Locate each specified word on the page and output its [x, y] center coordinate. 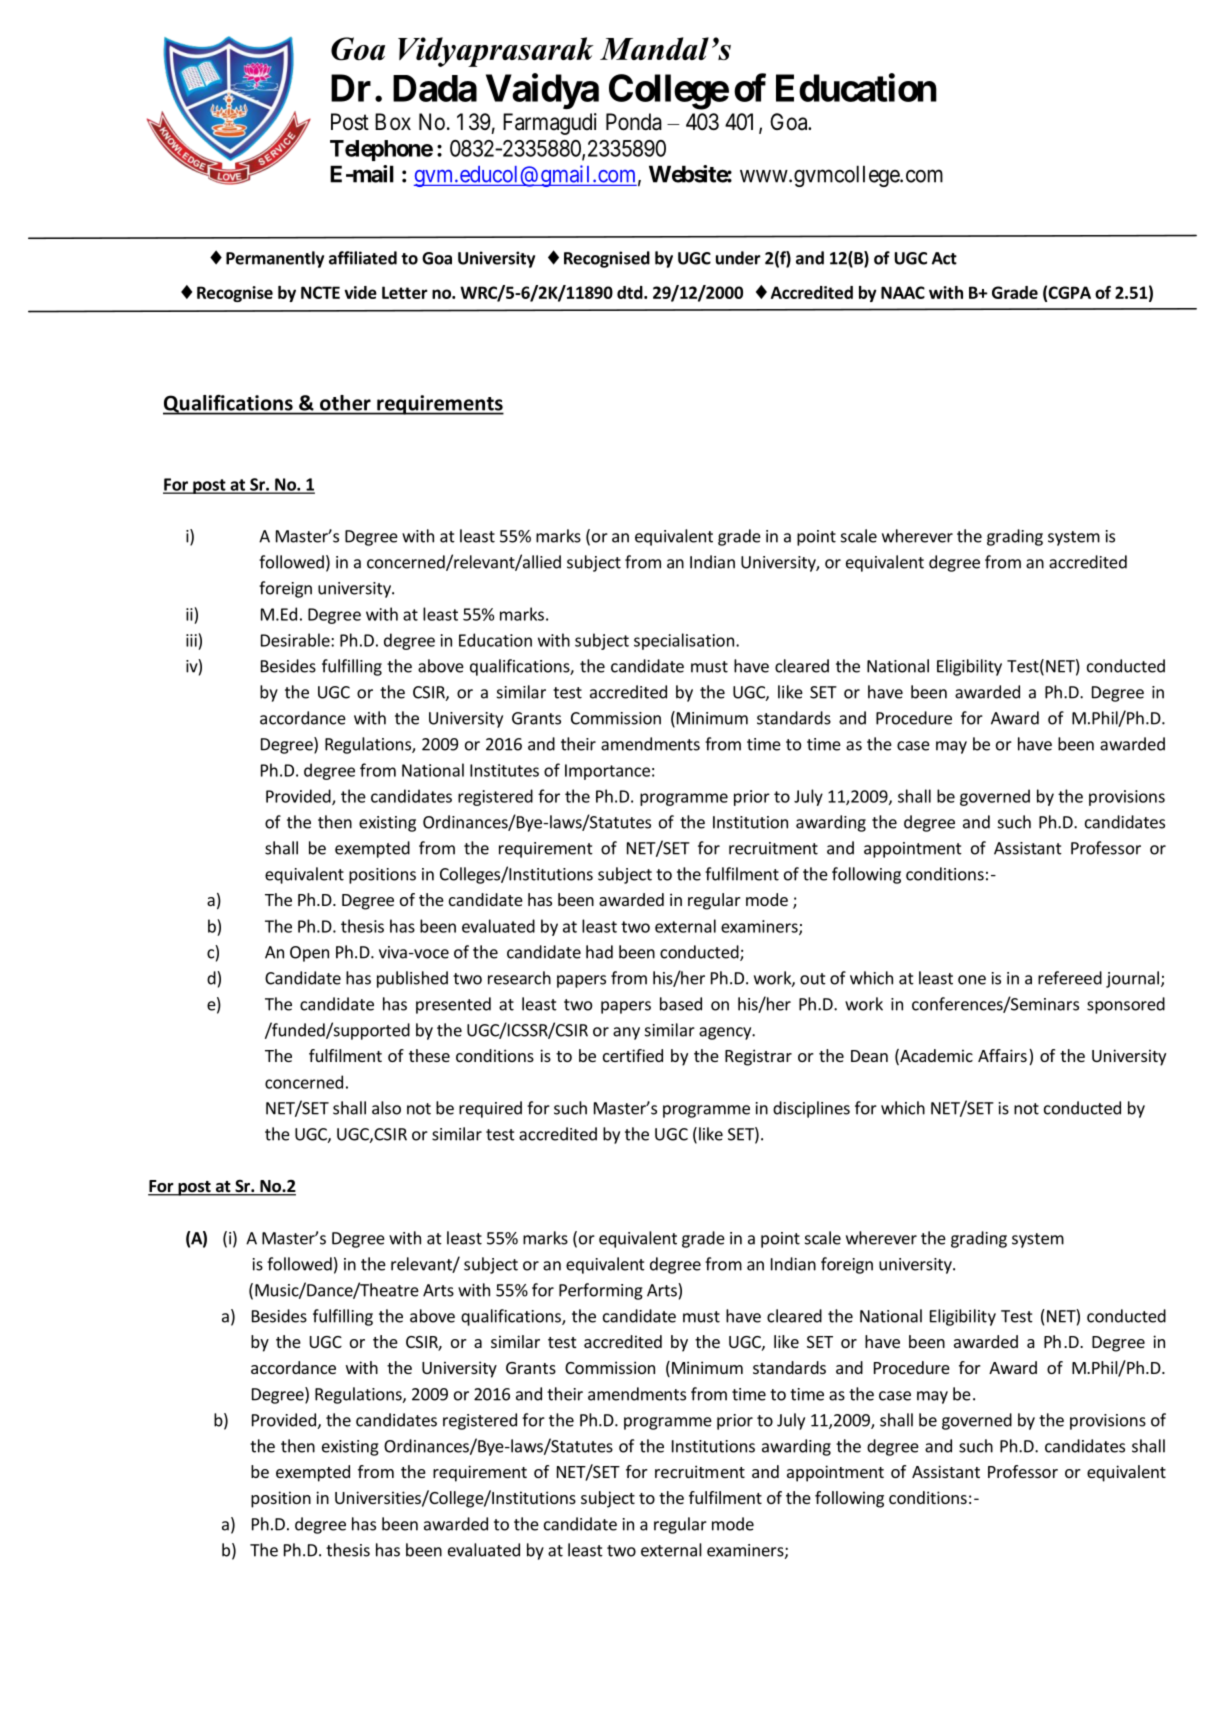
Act [944, 258]
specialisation [684, 641]
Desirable [296, 640]
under [738, 258]
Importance [607, 772]
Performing [601, 1291]
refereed [1070, 978]
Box [393, 122]
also [386, 1108]
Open [309, 954]
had [599, 952]
